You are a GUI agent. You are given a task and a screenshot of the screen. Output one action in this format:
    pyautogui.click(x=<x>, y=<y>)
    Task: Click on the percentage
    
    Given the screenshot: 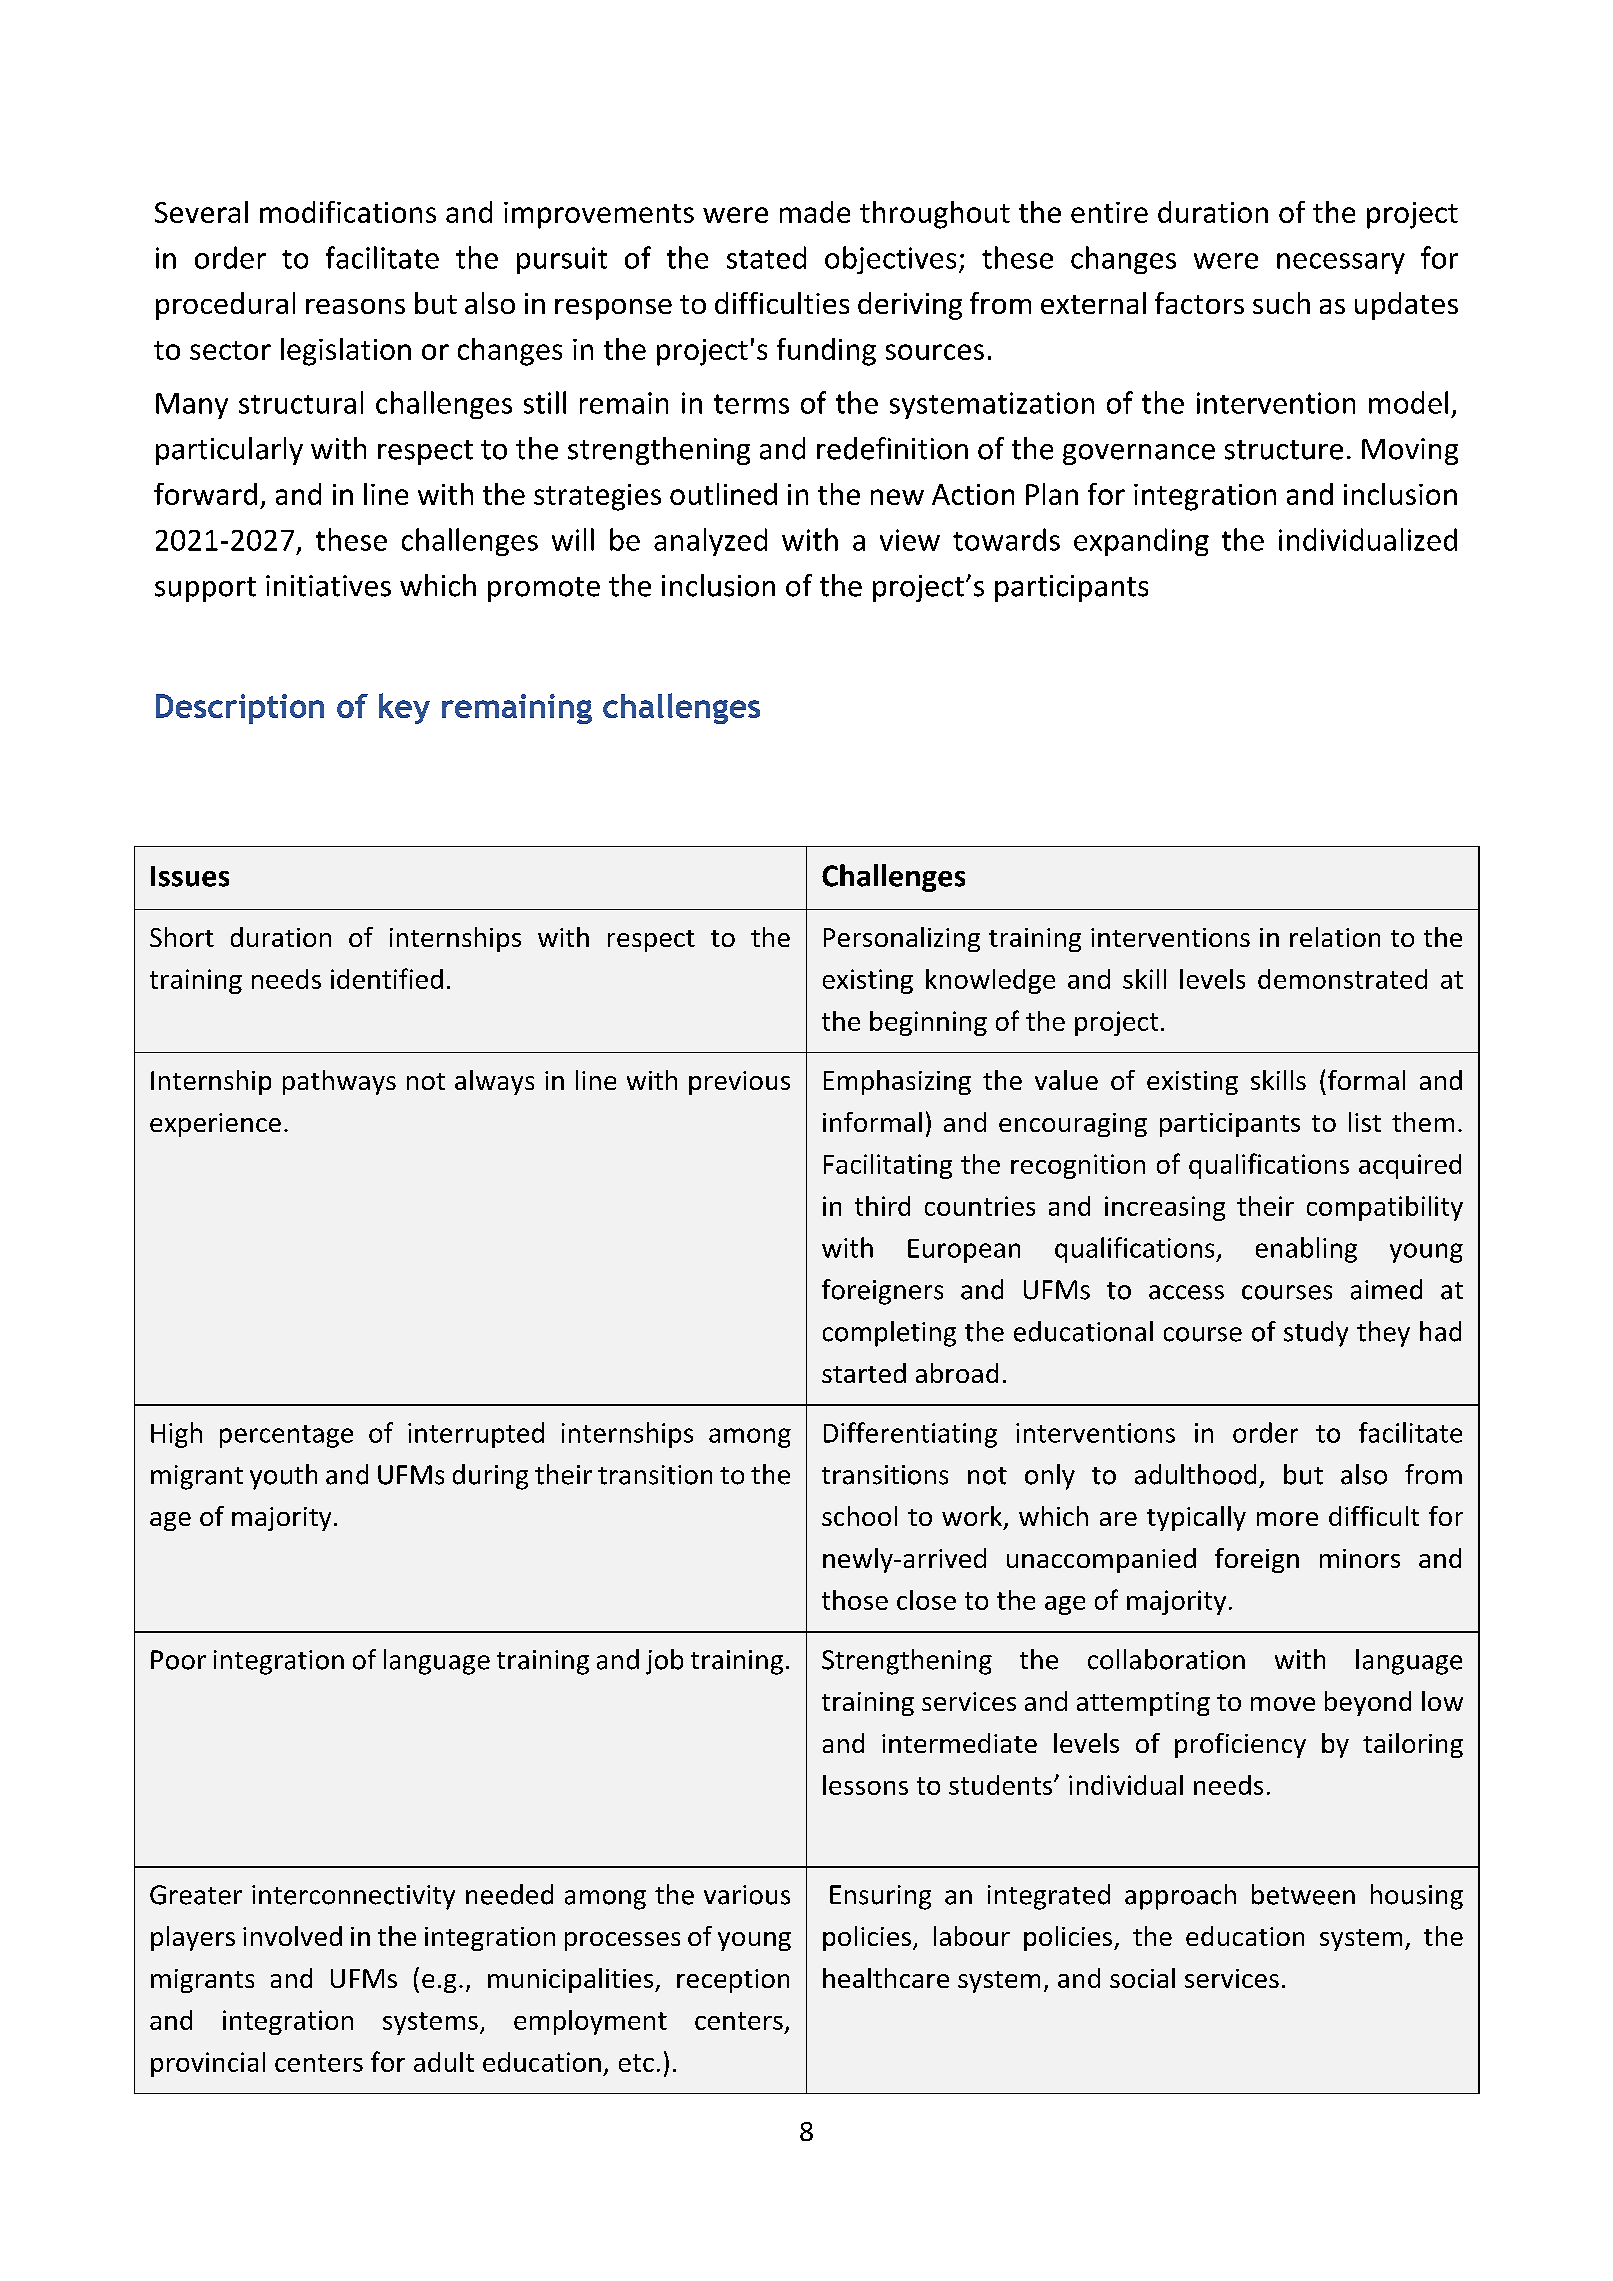 What is the action you would take?
    pyautogui.click(x=286, y=1436)
